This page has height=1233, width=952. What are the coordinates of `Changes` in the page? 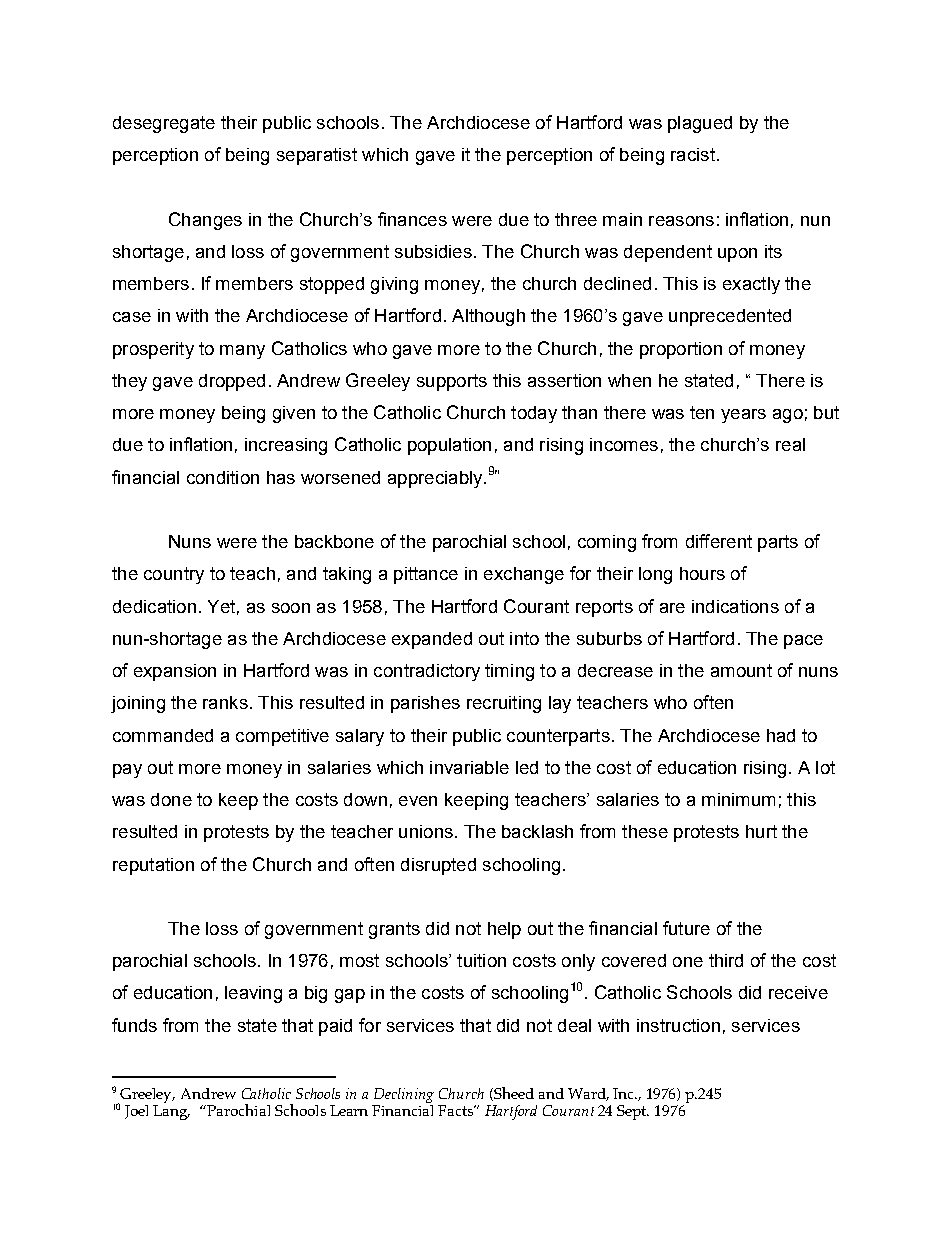 It's located at (205, 221).
